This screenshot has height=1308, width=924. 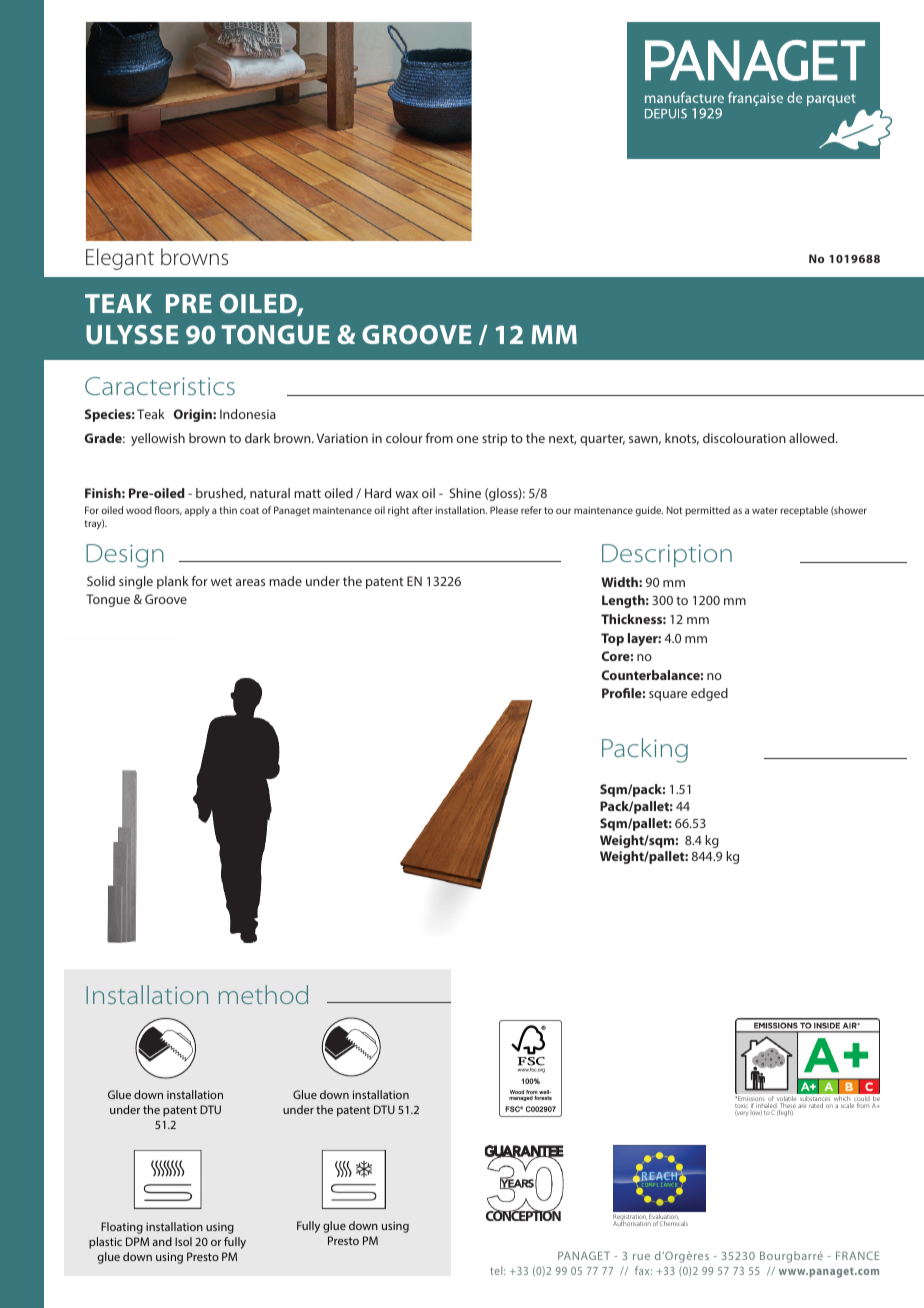 What do you see at coordinates (263, 994) in the screenshot?
I see `method` at bounding box center [263, 994].
